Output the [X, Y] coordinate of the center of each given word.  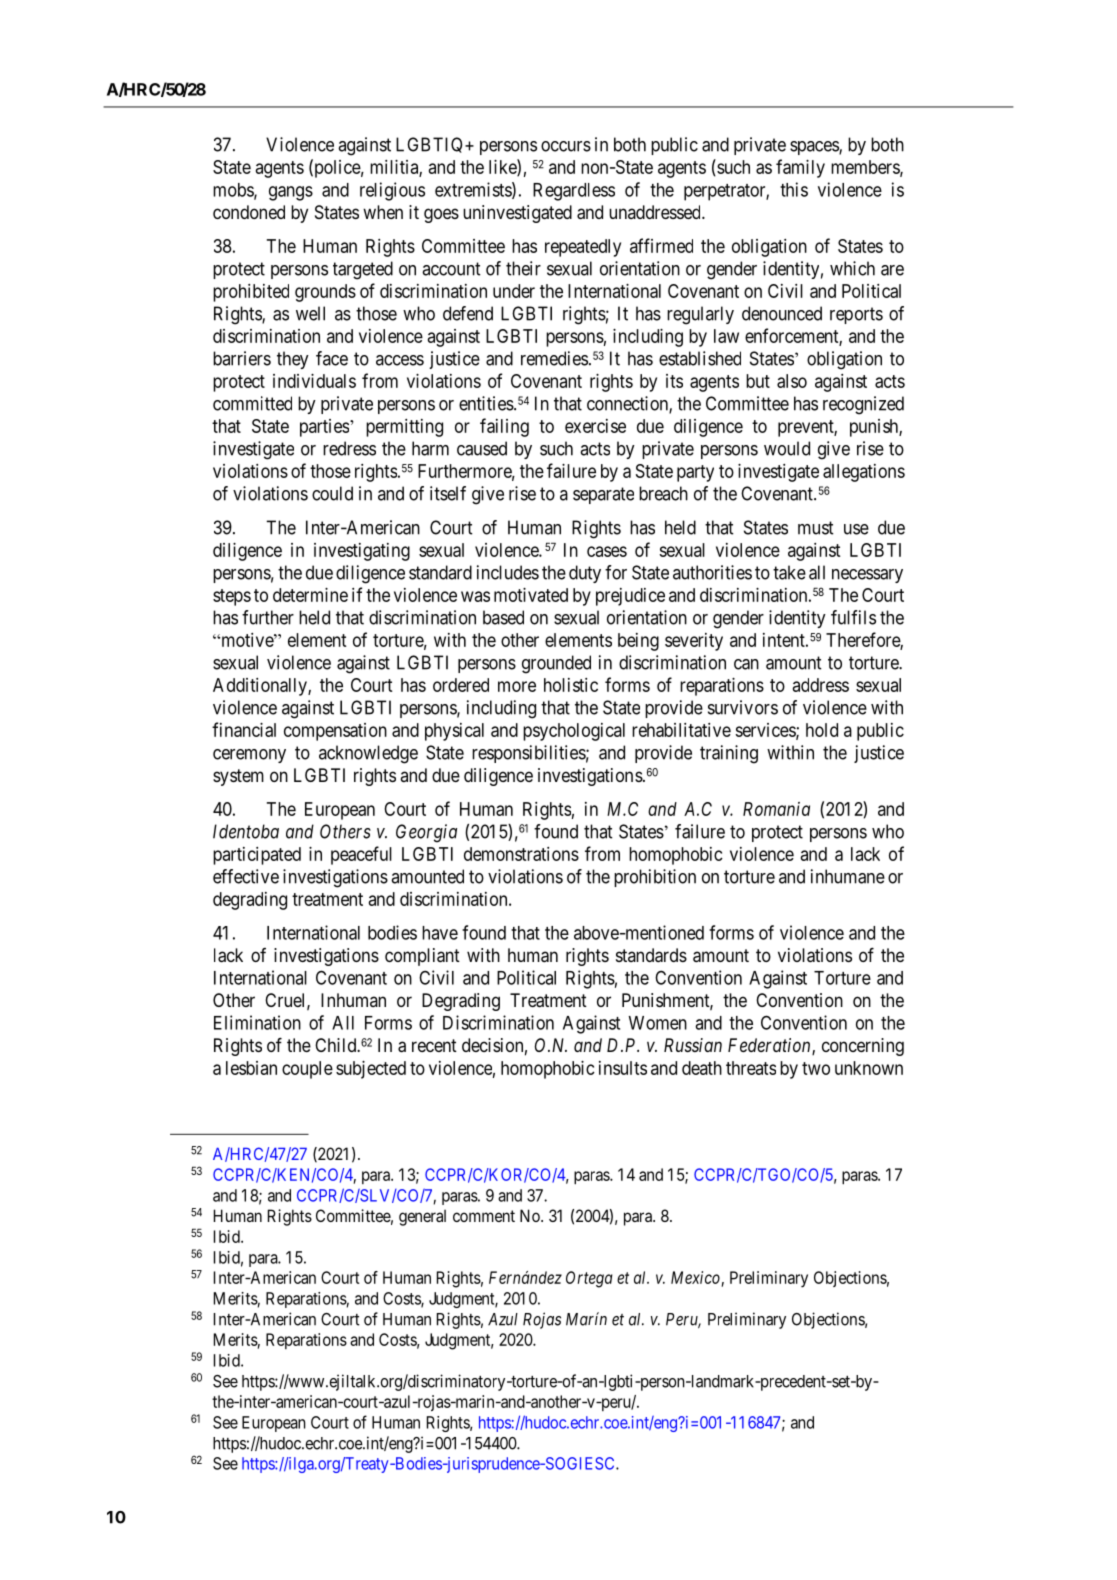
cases [607, 551]
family [800, 168]
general [422, 1217]
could [332, 493]
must [816, 528]
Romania [776, 809]
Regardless [574, 192]
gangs [291, 193]
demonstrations [521, 854]
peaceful [361, 855]
